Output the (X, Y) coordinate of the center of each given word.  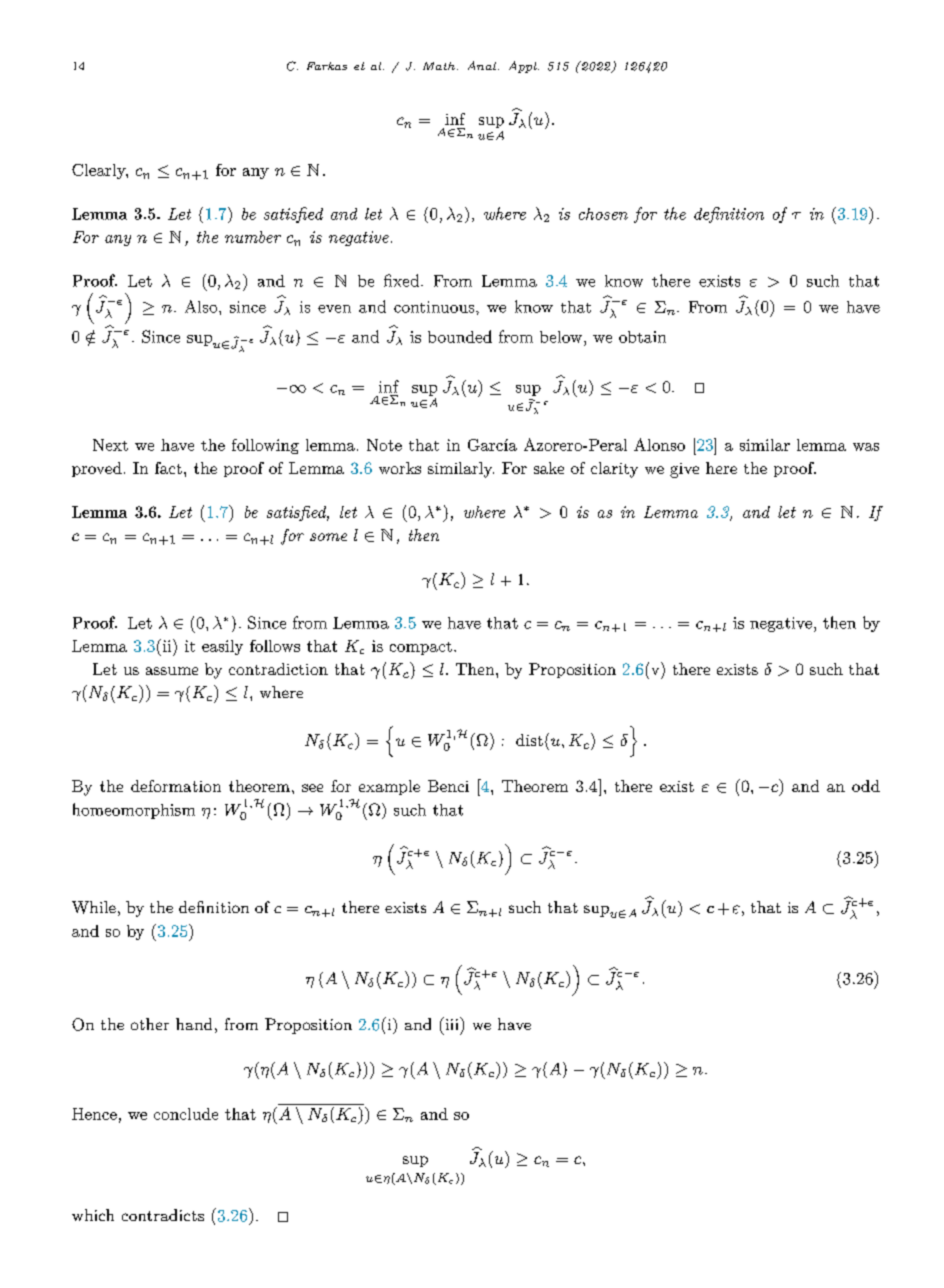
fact (168, 468)
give (684, 470)
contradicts (163, 1215)
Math (439, 66)
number (253, 237)
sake (549, 468)
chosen (603, 214)
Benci (448, 786)
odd (866, 786)
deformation (176, 786)
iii (452, 1023)
